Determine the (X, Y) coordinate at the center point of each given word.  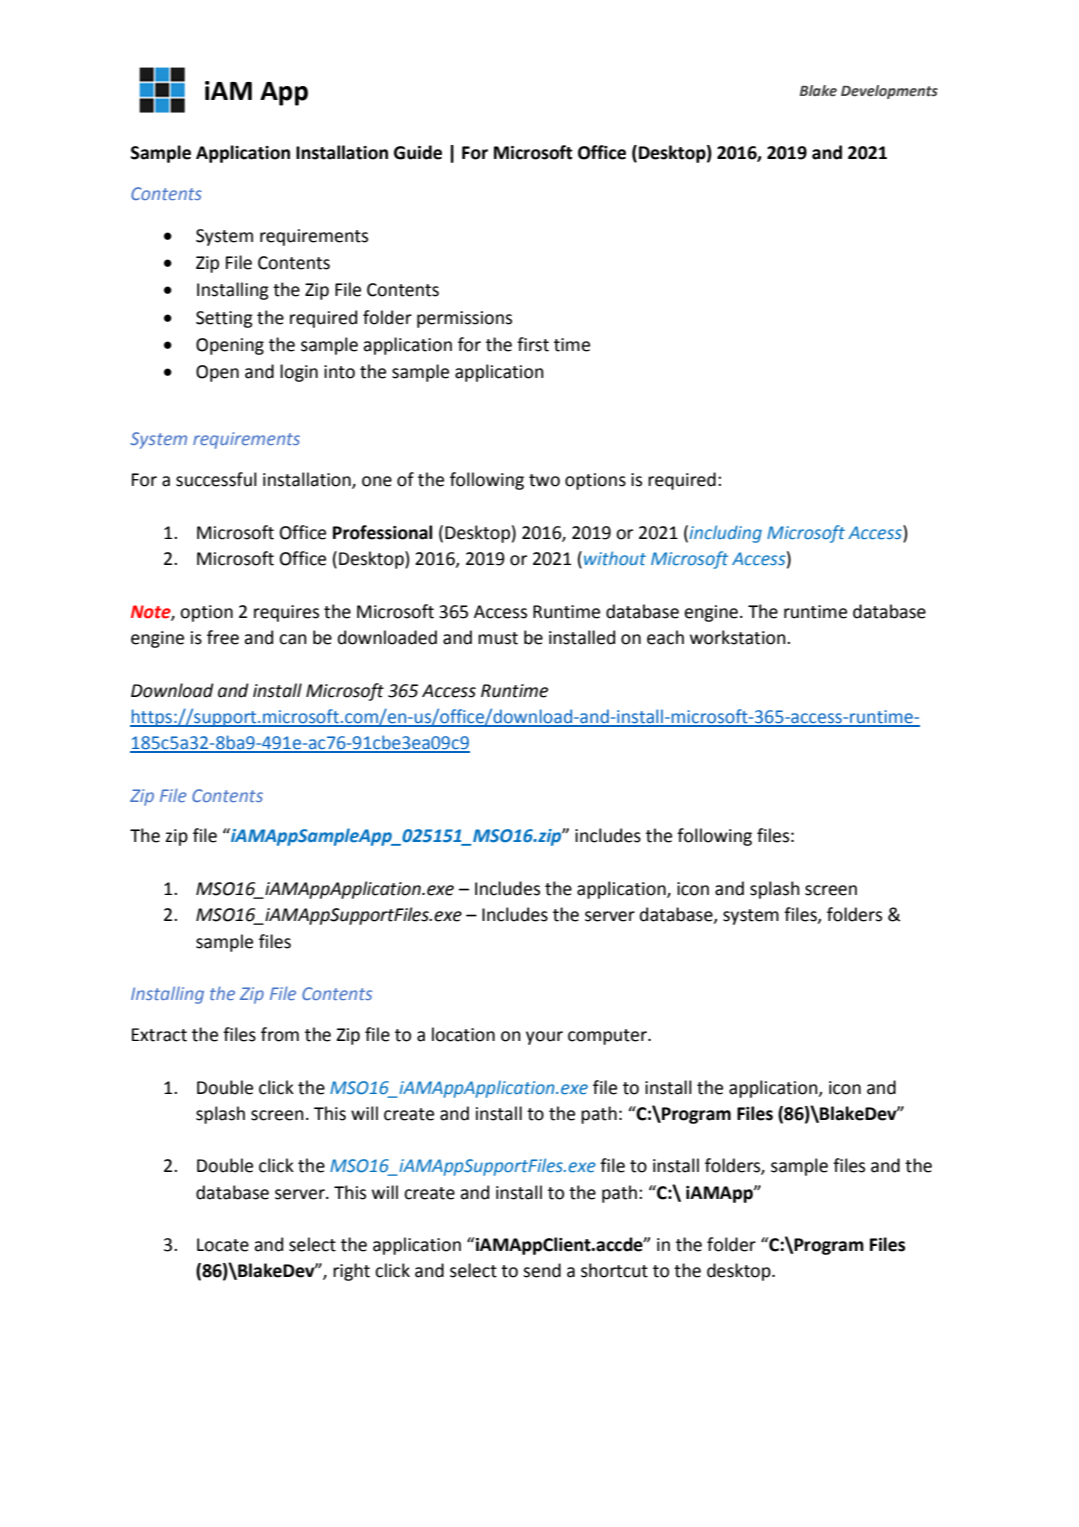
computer (608, 1037)
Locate (223, 1245)
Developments (889, 92)
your (544, 1038)
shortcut (614, 1270)
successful (216, 479)
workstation (739, 637)
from (280, 1034)
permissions (464, 319)
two (544, 480)
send (542, 1270)
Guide (418, 152)
